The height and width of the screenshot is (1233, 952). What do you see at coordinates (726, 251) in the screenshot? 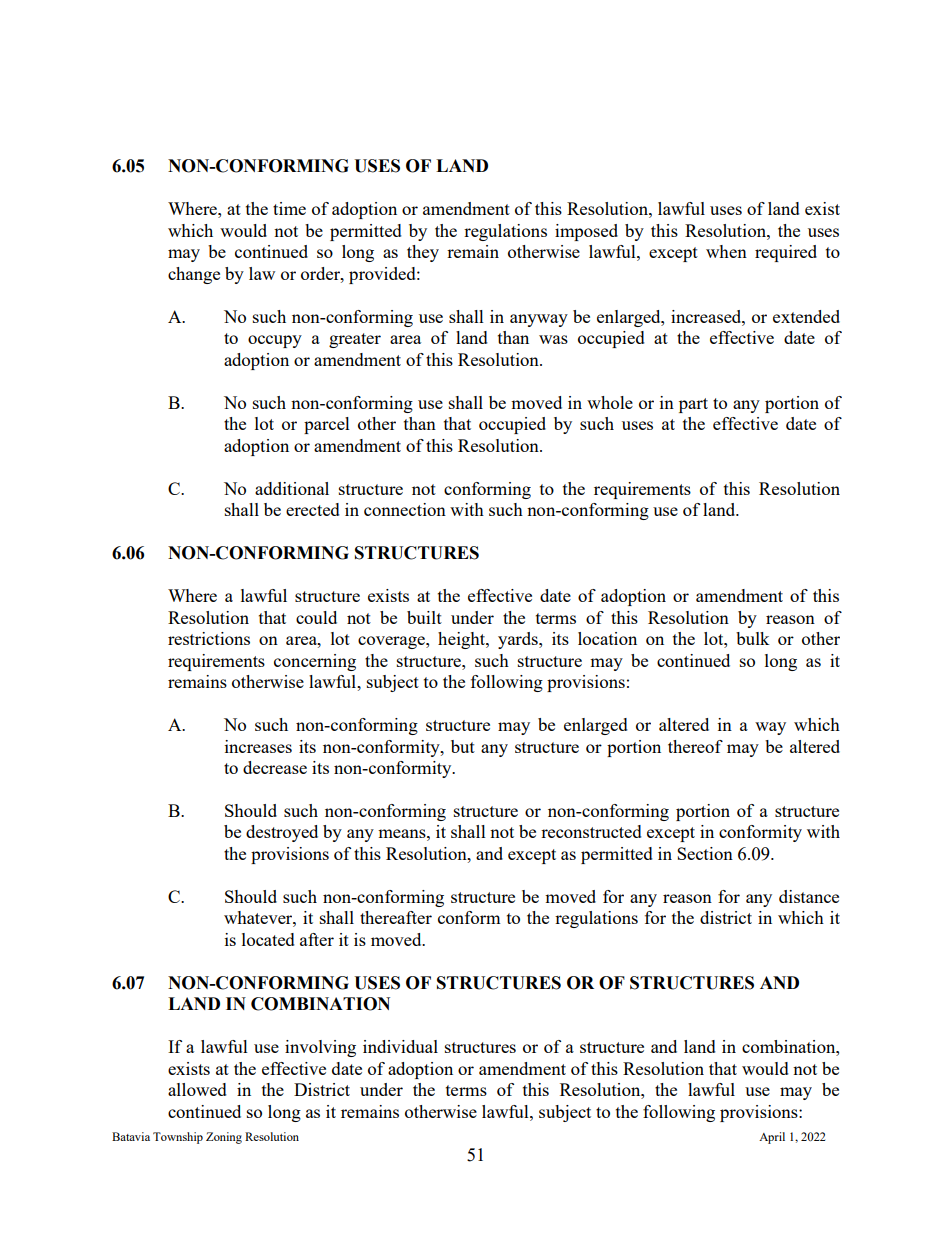
I see `when` at bounding box center [726, 251].
